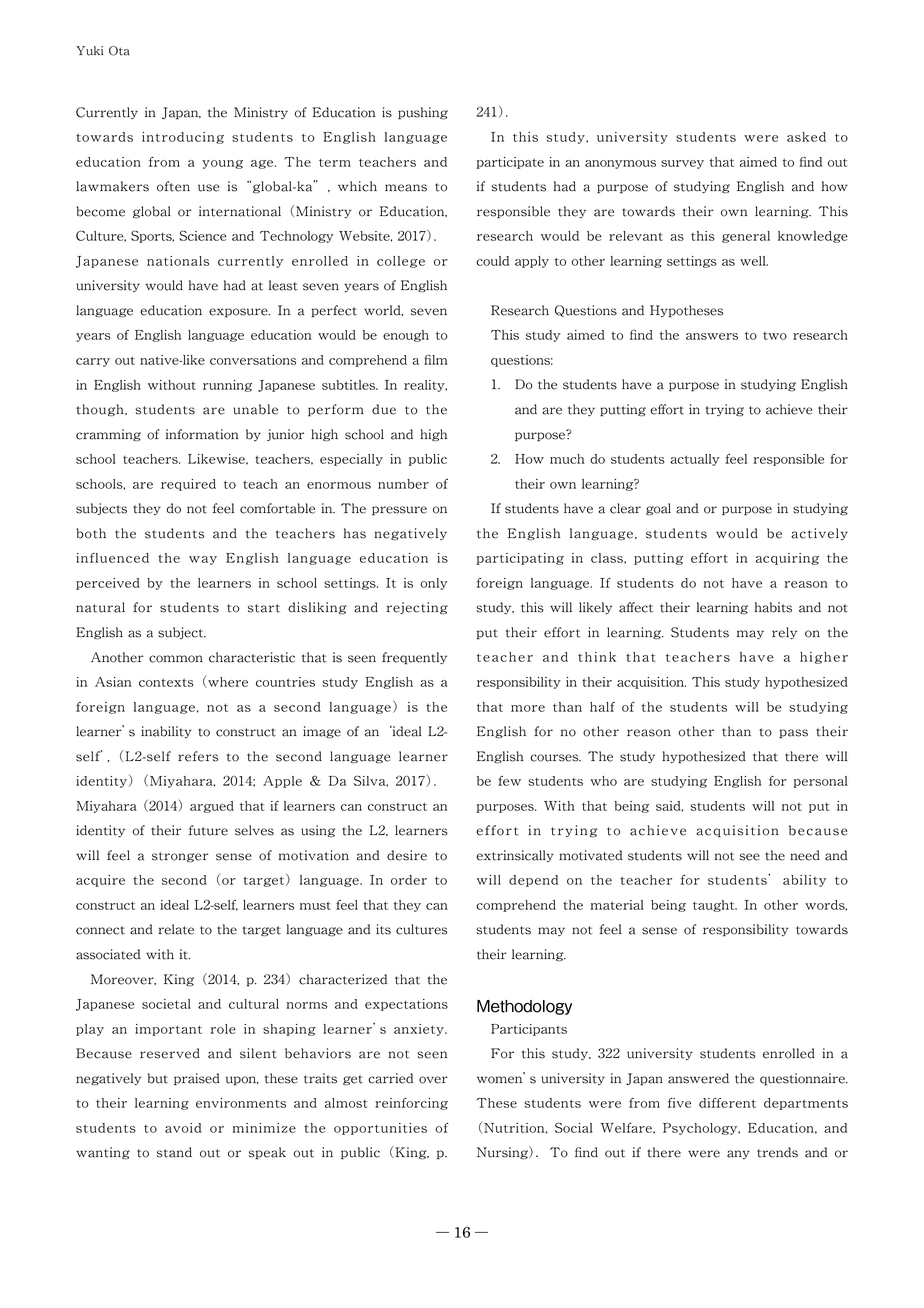  What do you see at coordinates (203, 560) in the screenshot?
I see `way` at bounding box center [203, 560].
